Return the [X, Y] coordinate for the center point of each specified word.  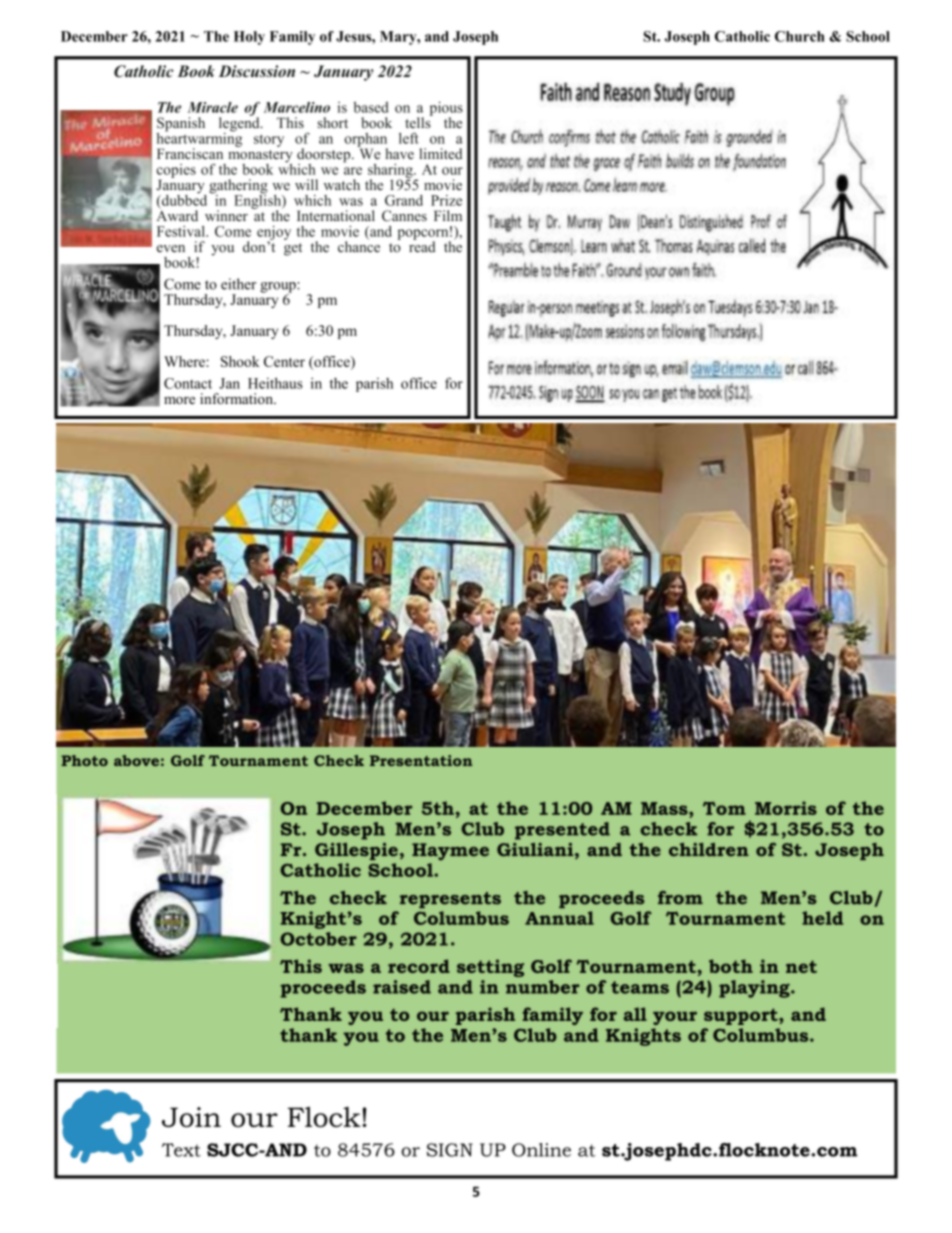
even [171, 249]
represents [450, 900]
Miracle [212, 107]
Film [448, 215]
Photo [84, 760]
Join [191, 1117]
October [318, 939]
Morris [786, 808]
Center [284, 361]
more [179, 400]
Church [800, 36]
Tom [724, 808]
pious [446, 109]
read [422, 246]
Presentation [421, 760]
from [680, 898]
